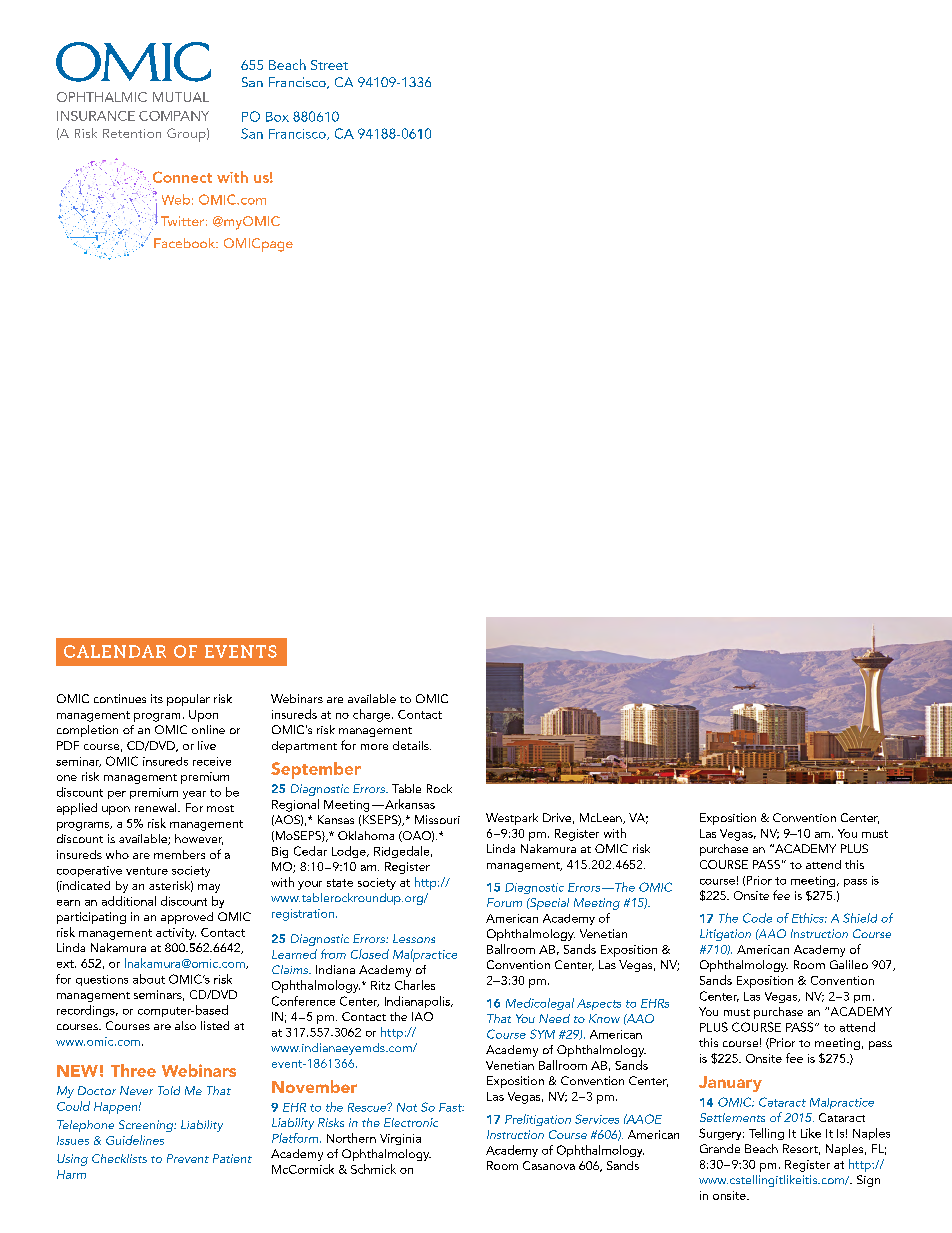  I want to click on renewal, so click(157, 807).
